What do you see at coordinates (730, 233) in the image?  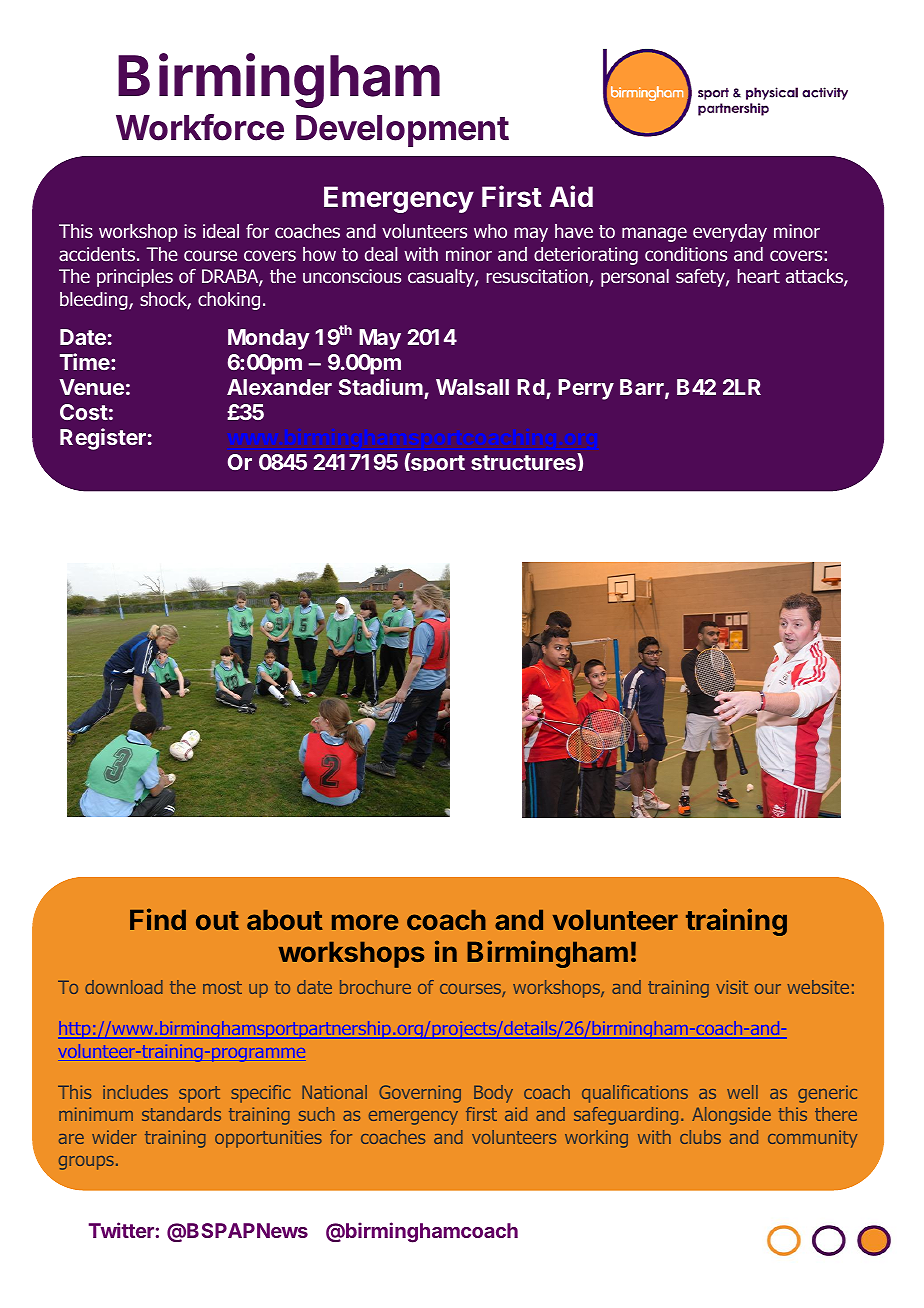 I see `everyday` at bounding box center [730, 233].
